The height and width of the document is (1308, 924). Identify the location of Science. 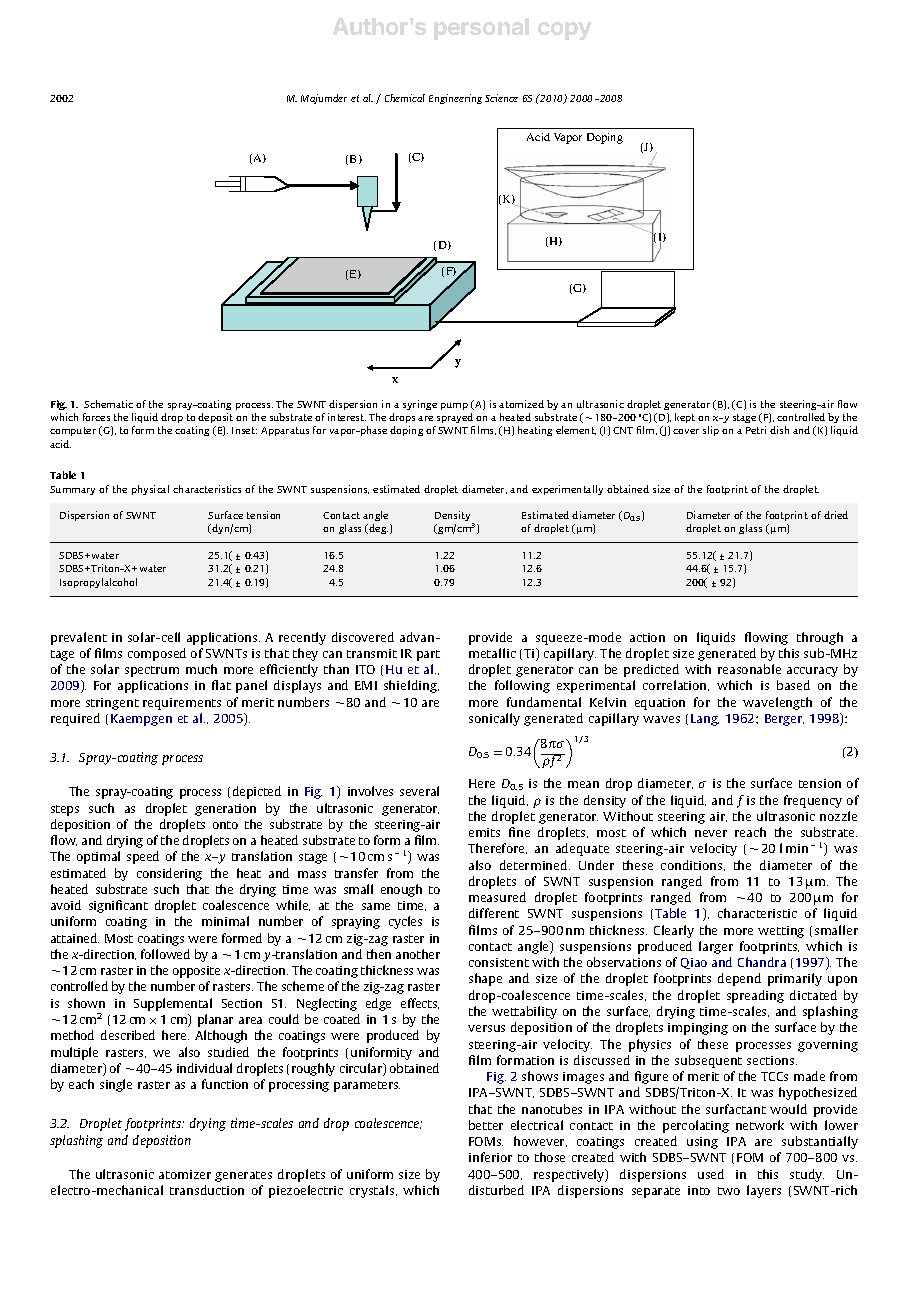
(501, 98).
